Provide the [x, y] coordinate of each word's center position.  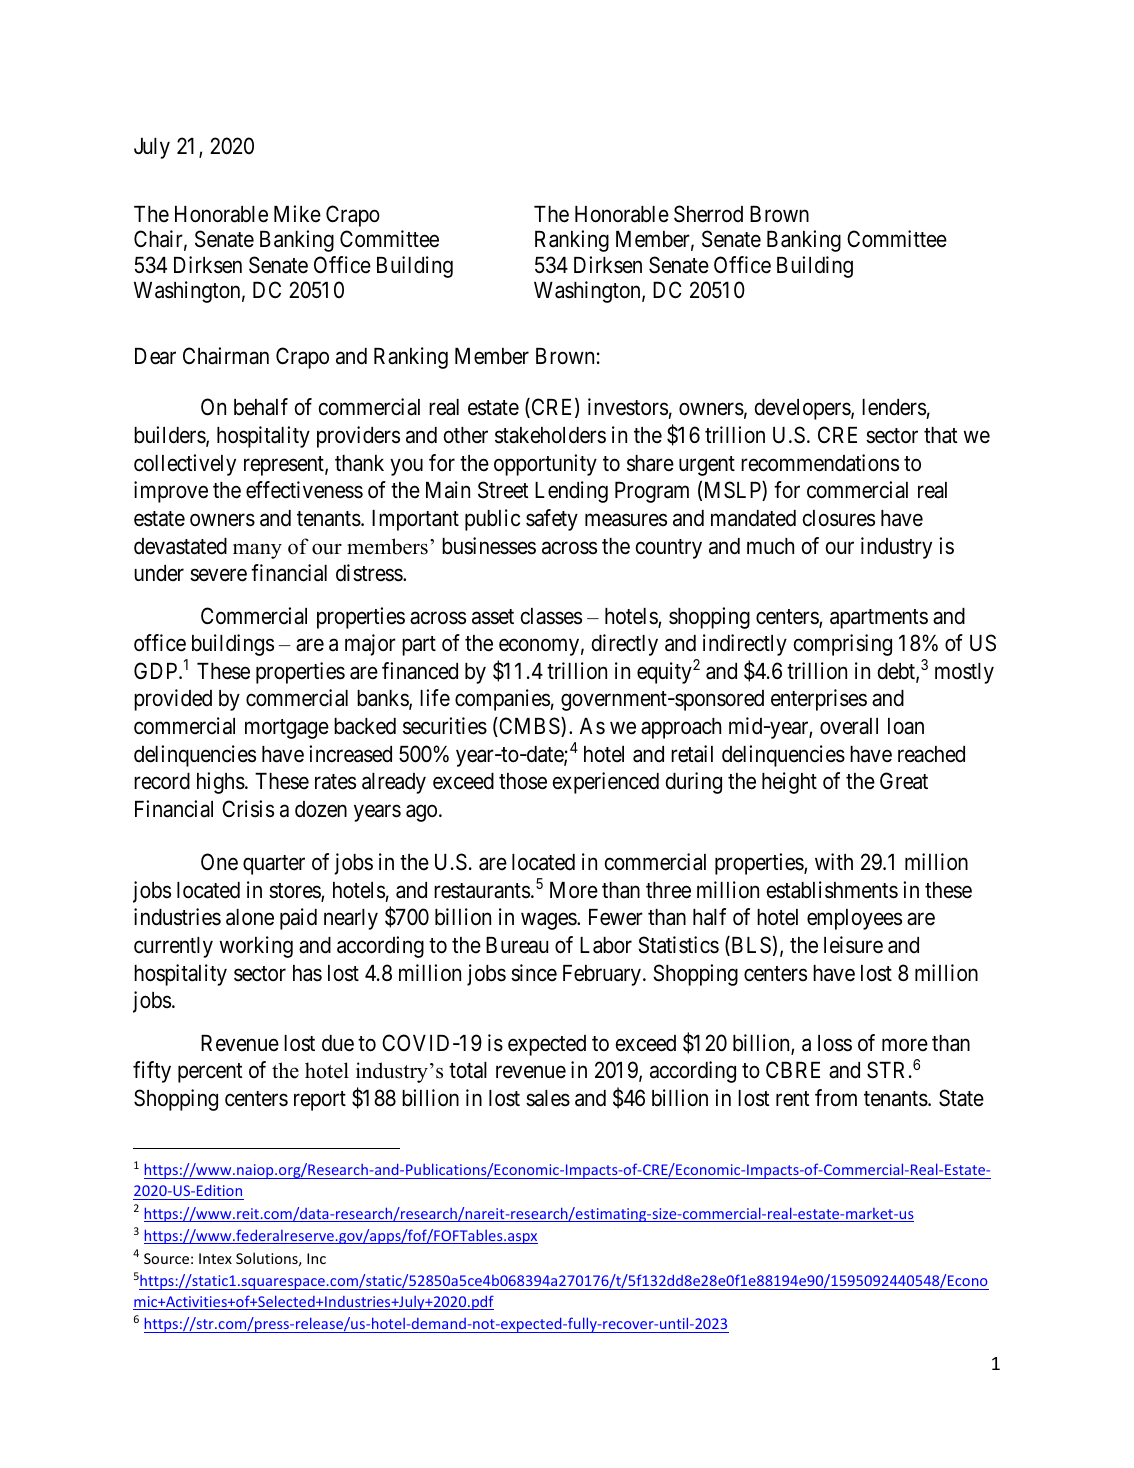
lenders [894, 407]
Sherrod [708, 214]
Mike [297, 214]
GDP [157, 670]
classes [551, 616]
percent [210, 1073]
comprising [843, 645]
